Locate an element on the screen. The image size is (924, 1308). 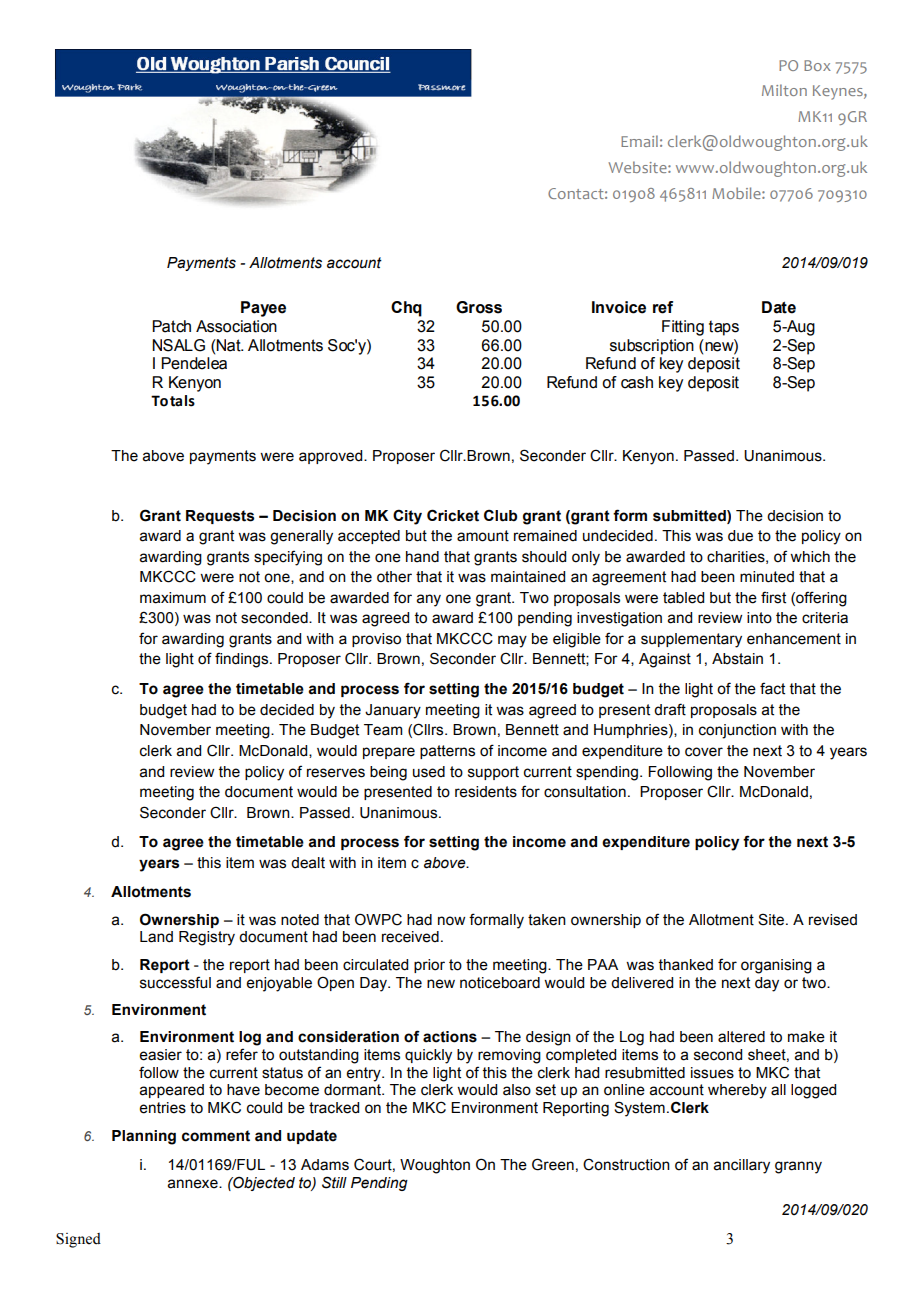
annexe is located at coordinates (194, 1184).
